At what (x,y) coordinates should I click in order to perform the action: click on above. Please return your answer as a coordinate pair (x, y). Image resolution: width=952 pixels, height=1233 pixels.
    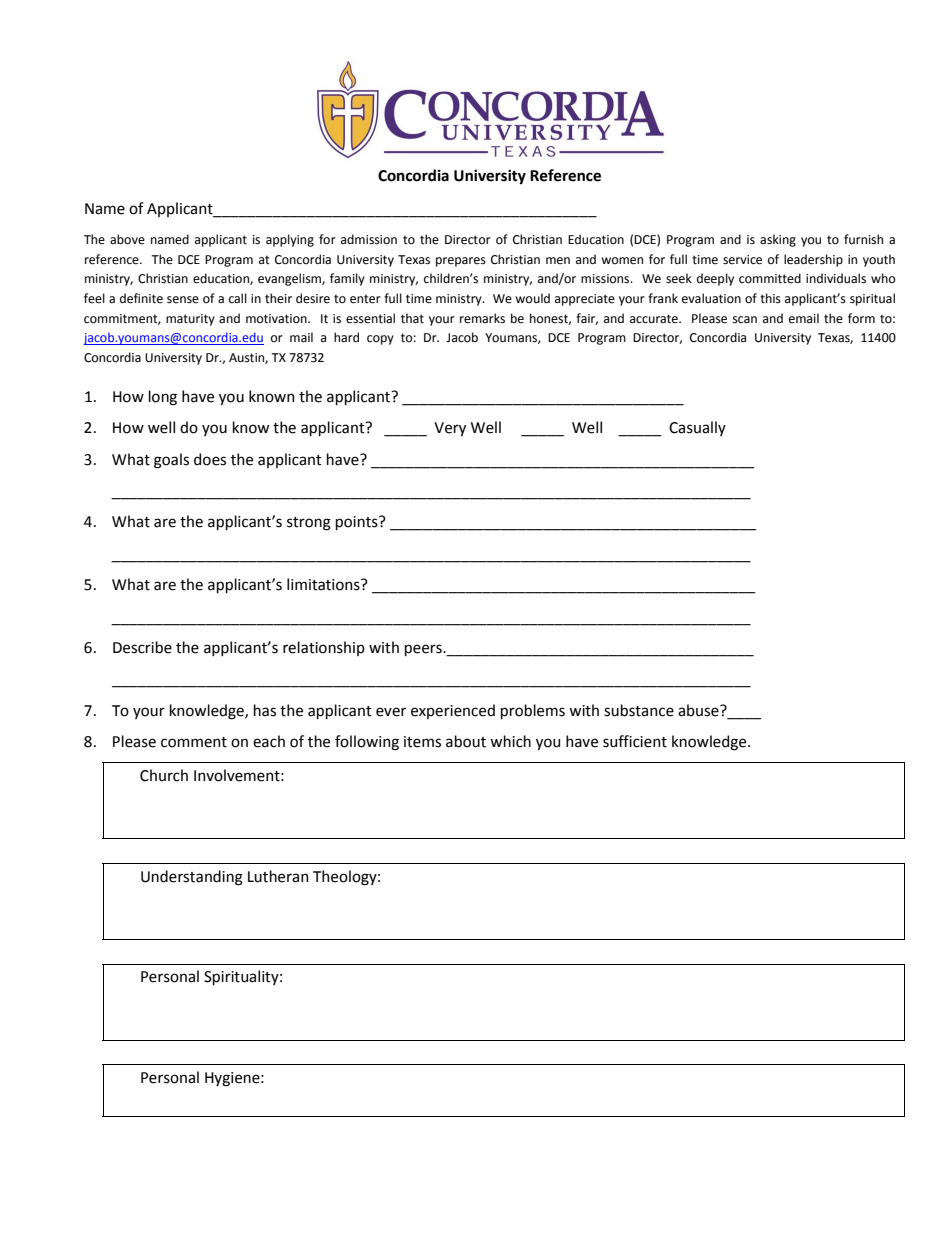
    Looking at the image, I should click on (127, 239).
